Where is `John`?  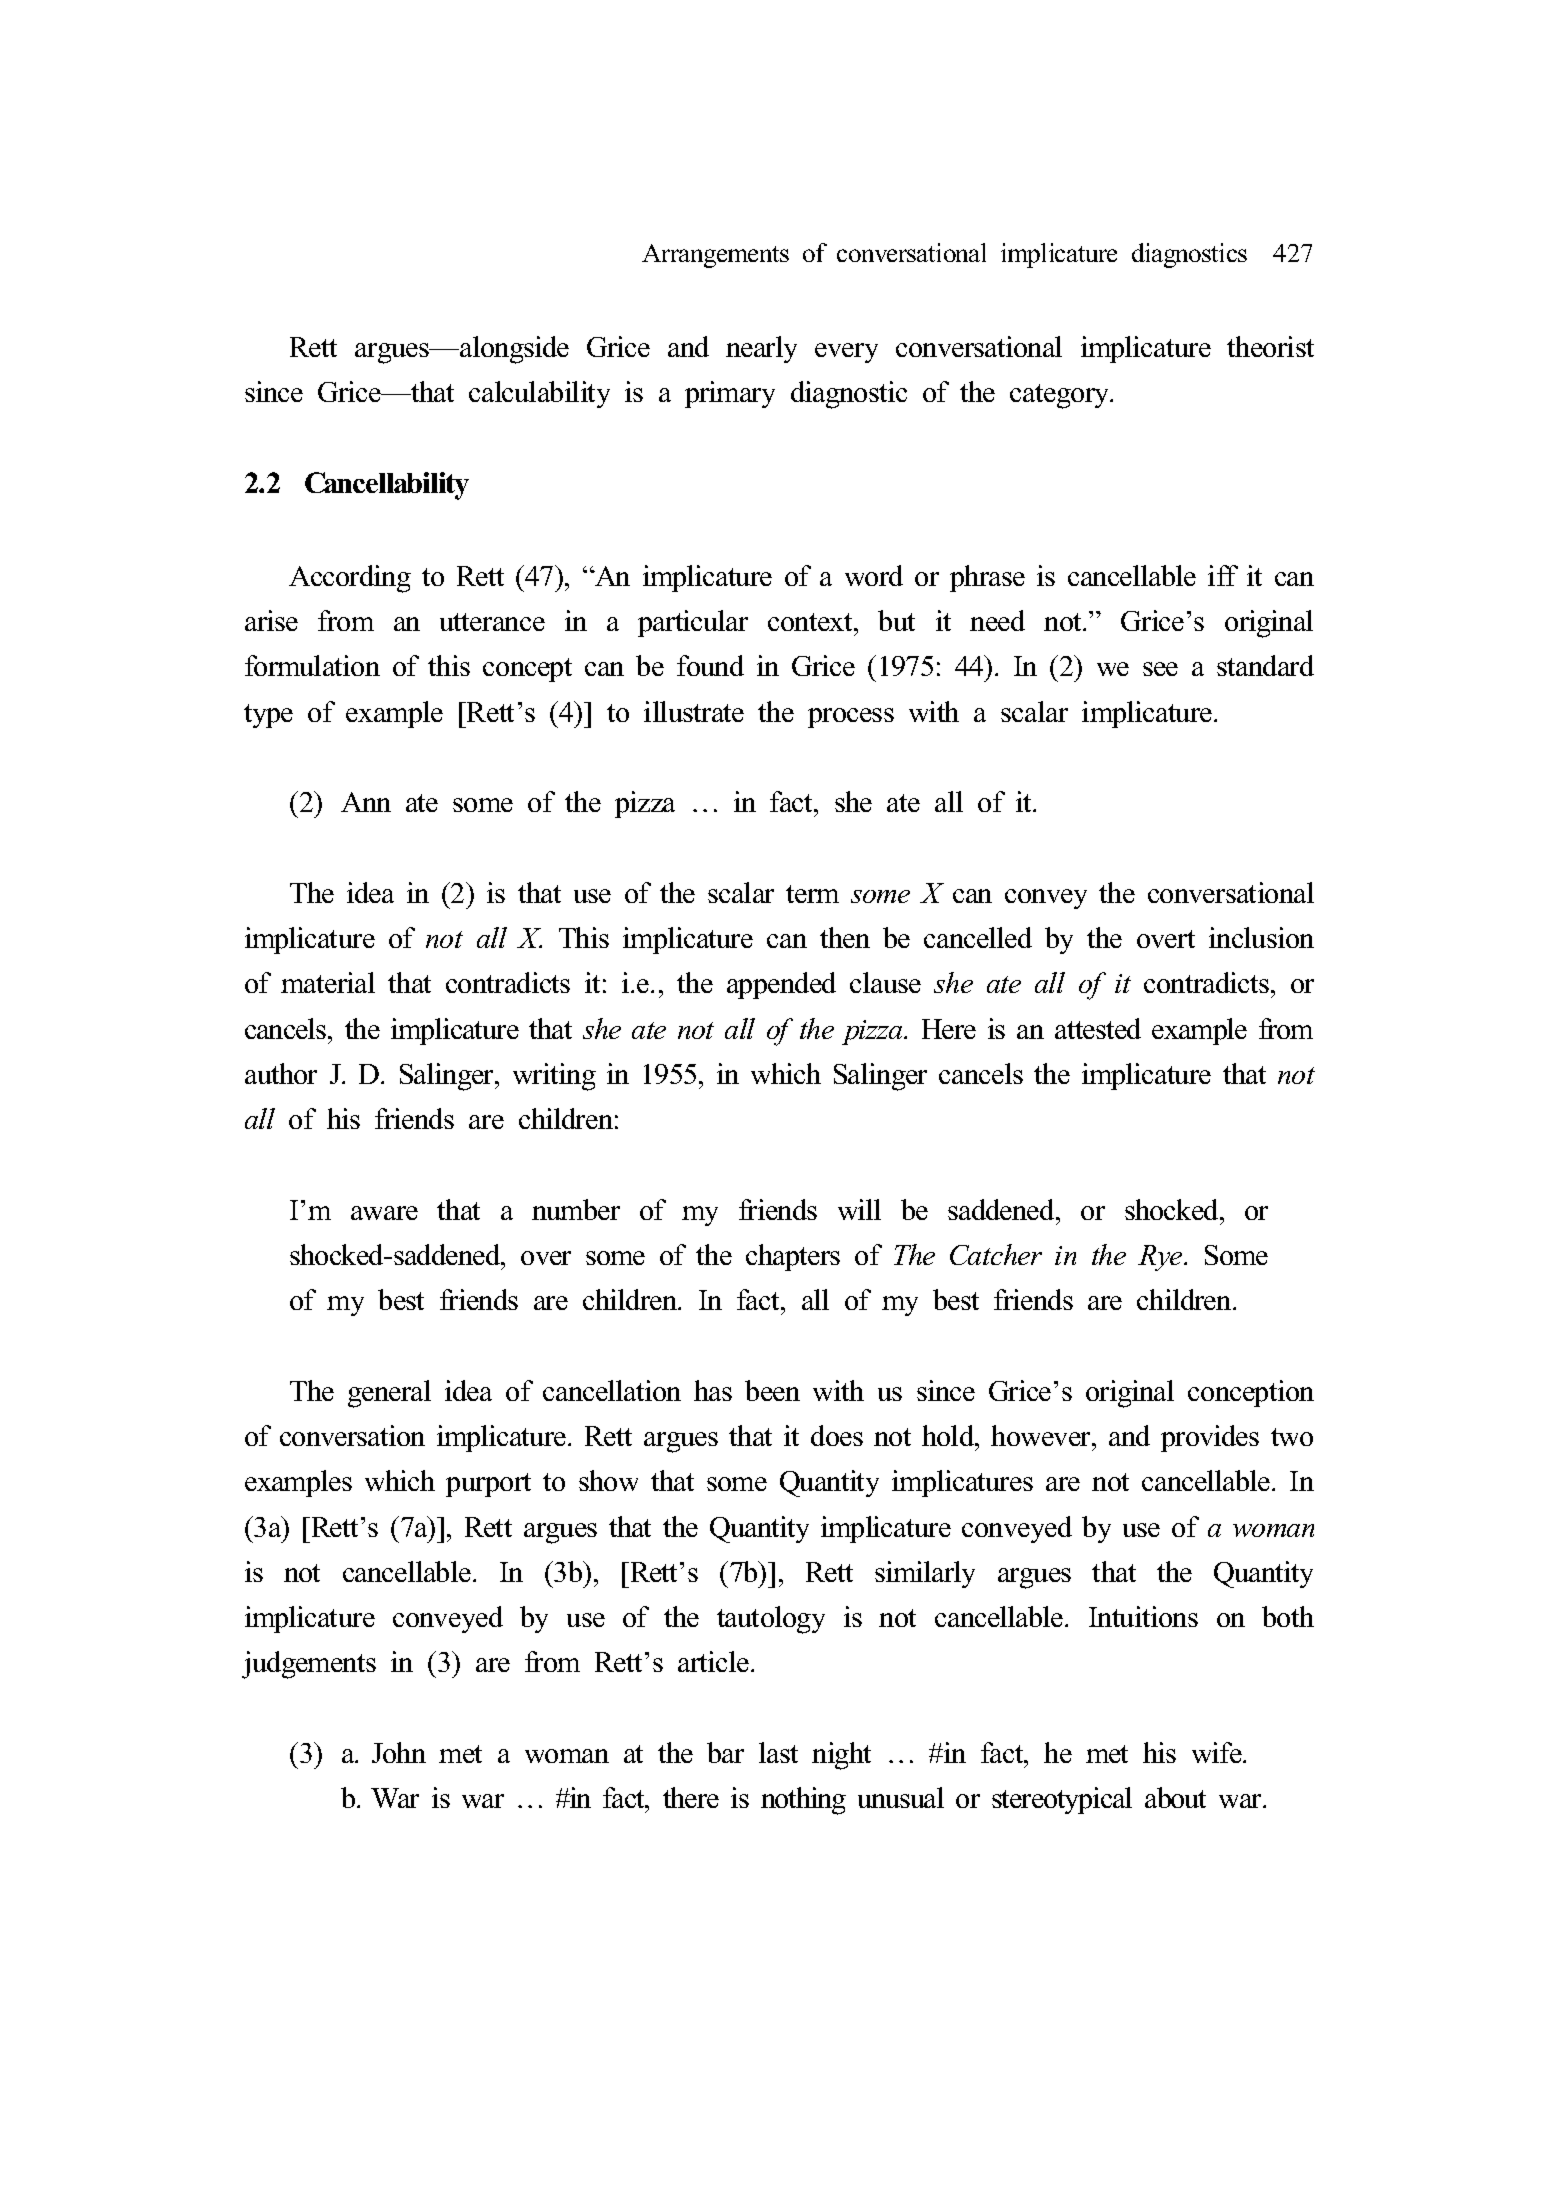 John is located at coordinates (399, 1752).
